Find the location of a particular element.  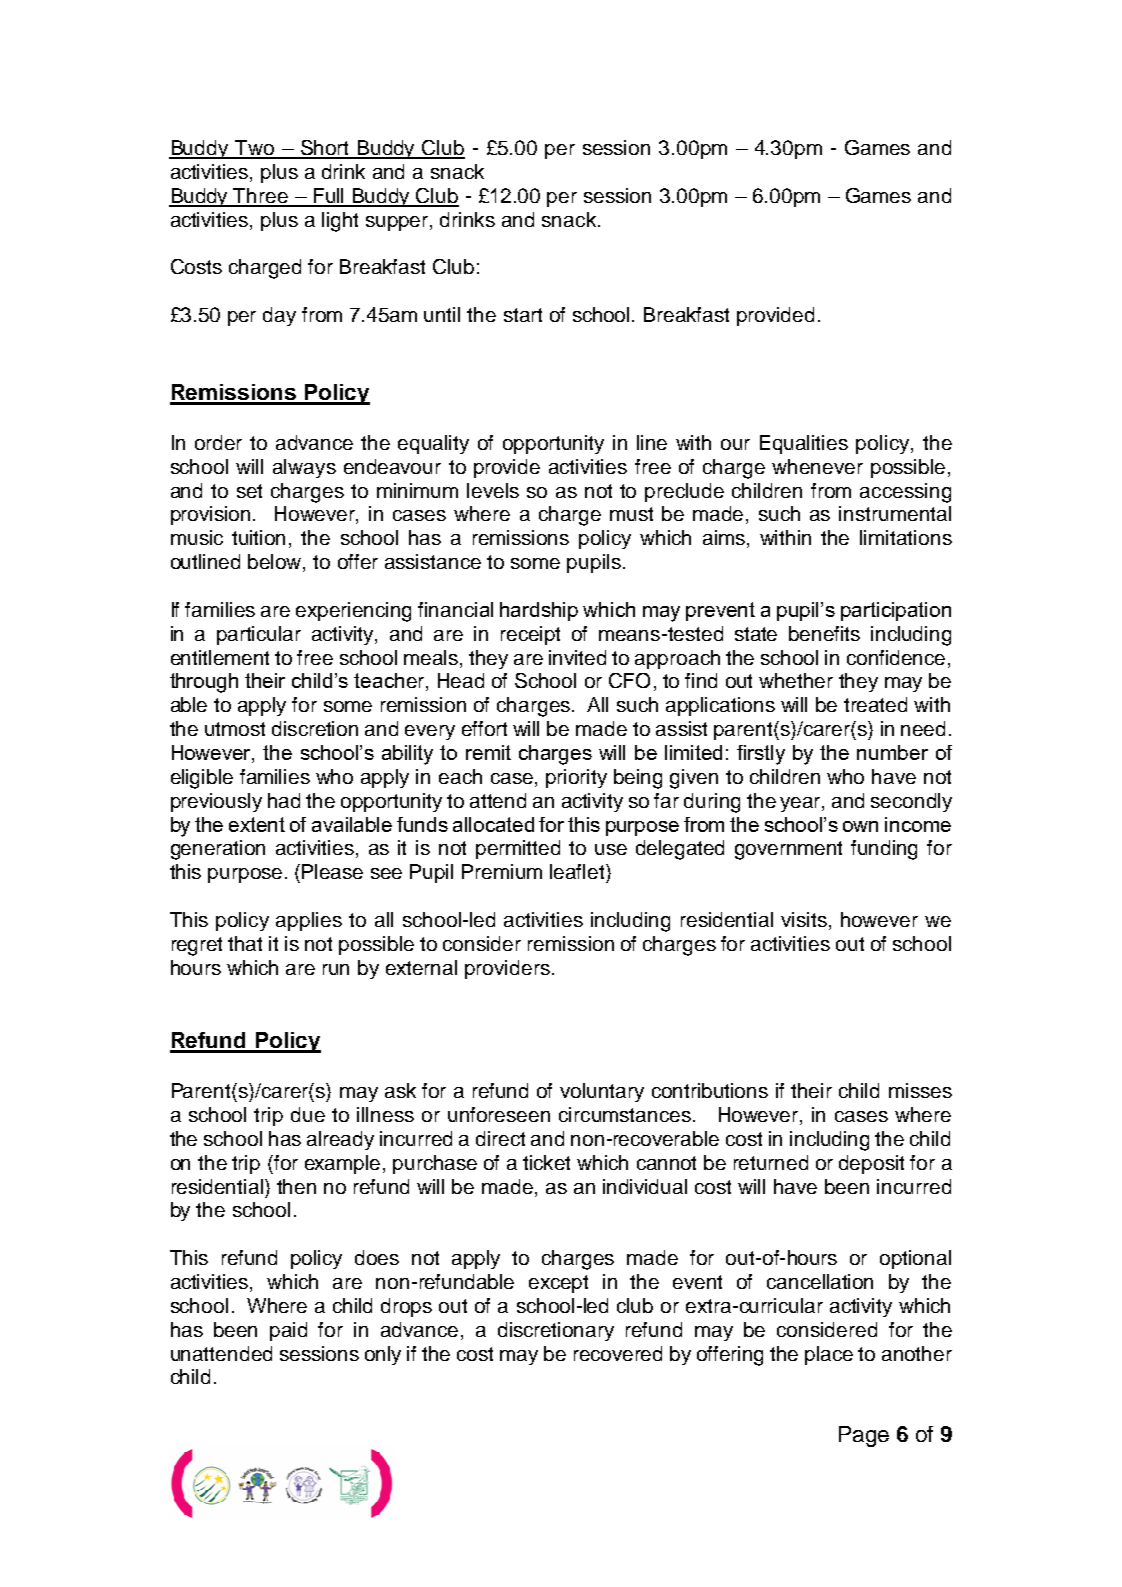

particular is located at coordinates (259, 635).
